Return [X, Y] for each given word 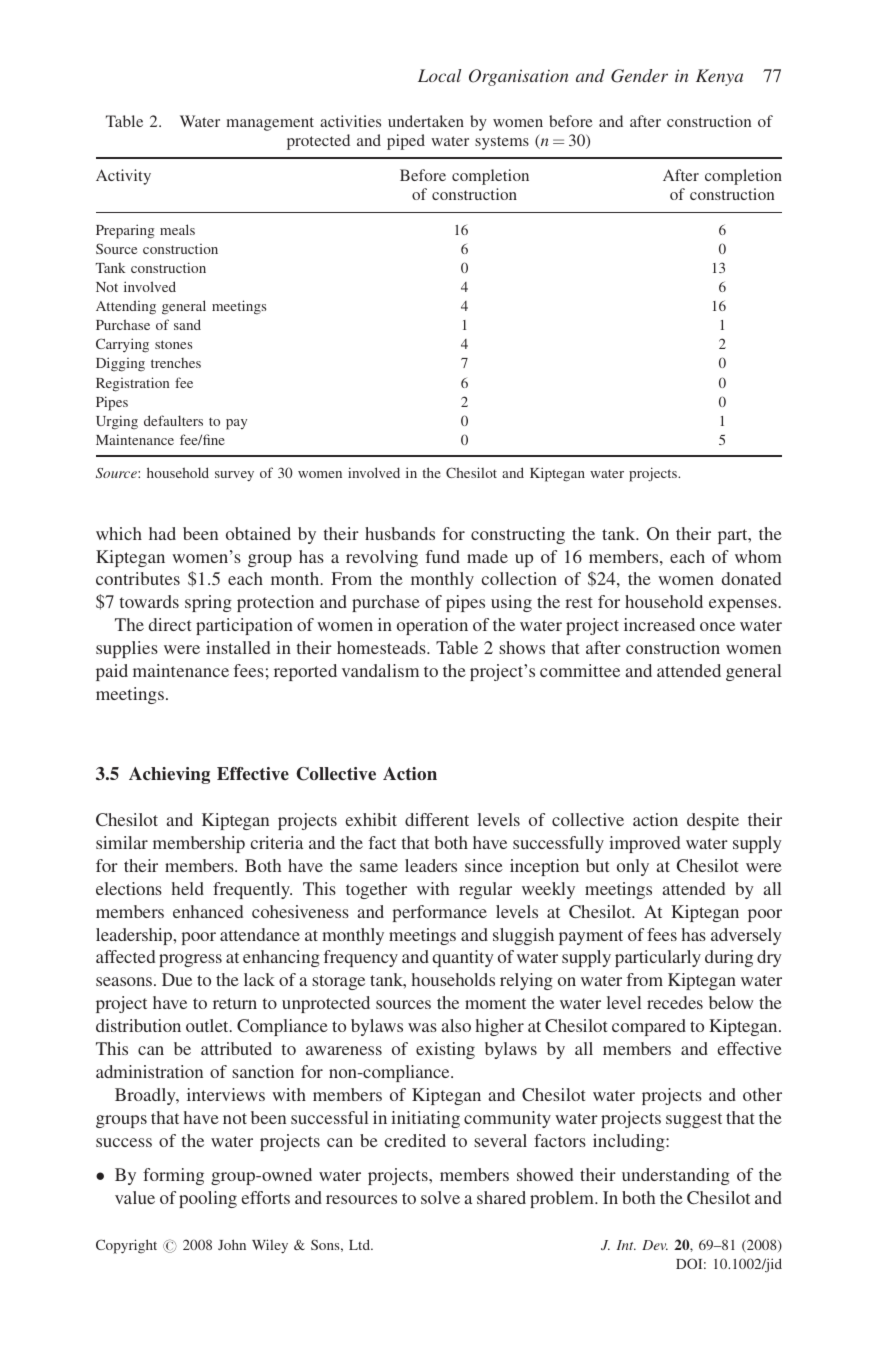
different [437, 819]
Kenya [719, 77]
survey [234, 476]
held [188, 888]
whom [758, 556]
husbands [400, 533]
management [270, 124]
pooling [208, 1199]
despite [713, 821]
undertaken [426, 121]
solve [440, 1197]
